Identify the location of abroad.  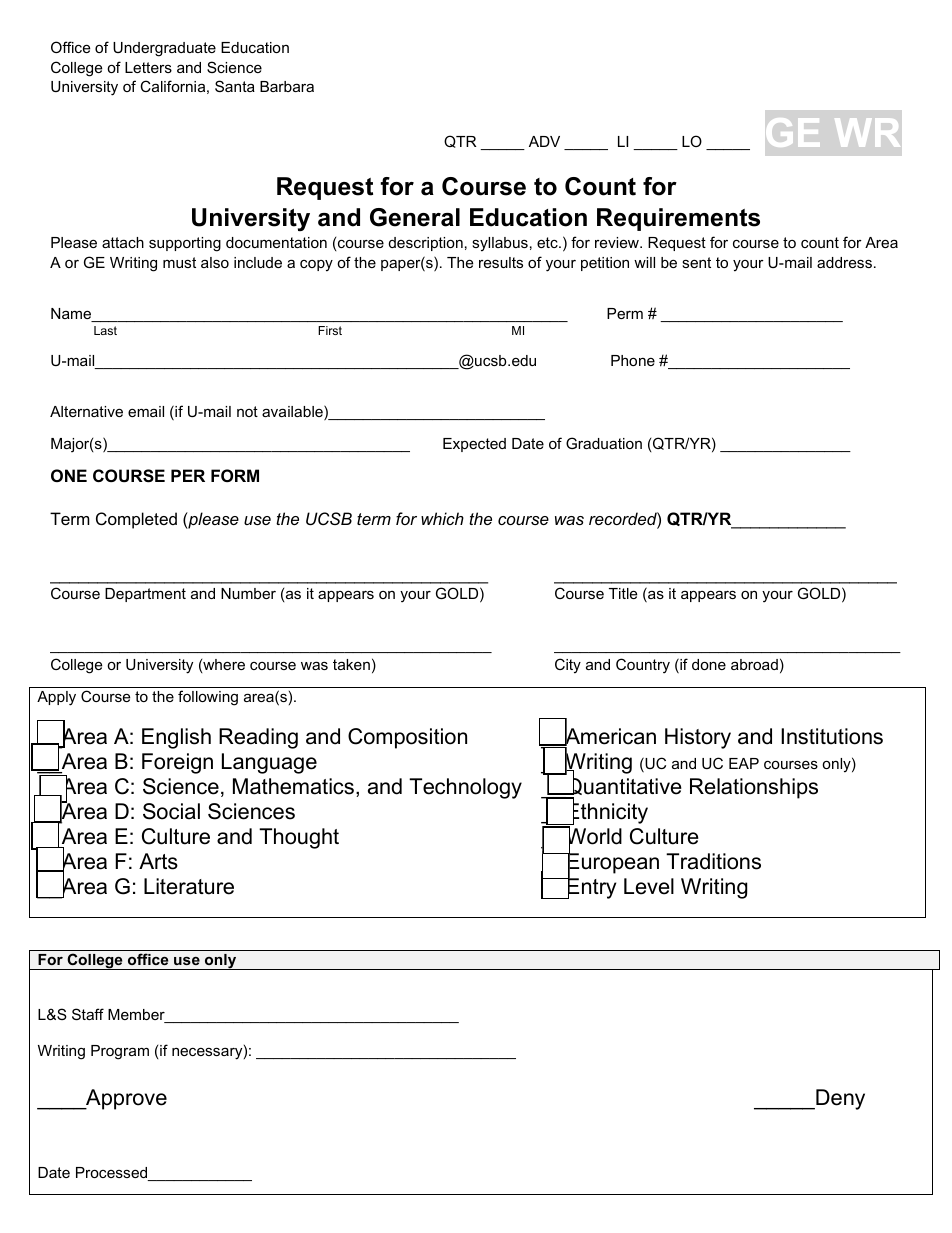
(754, 664).
